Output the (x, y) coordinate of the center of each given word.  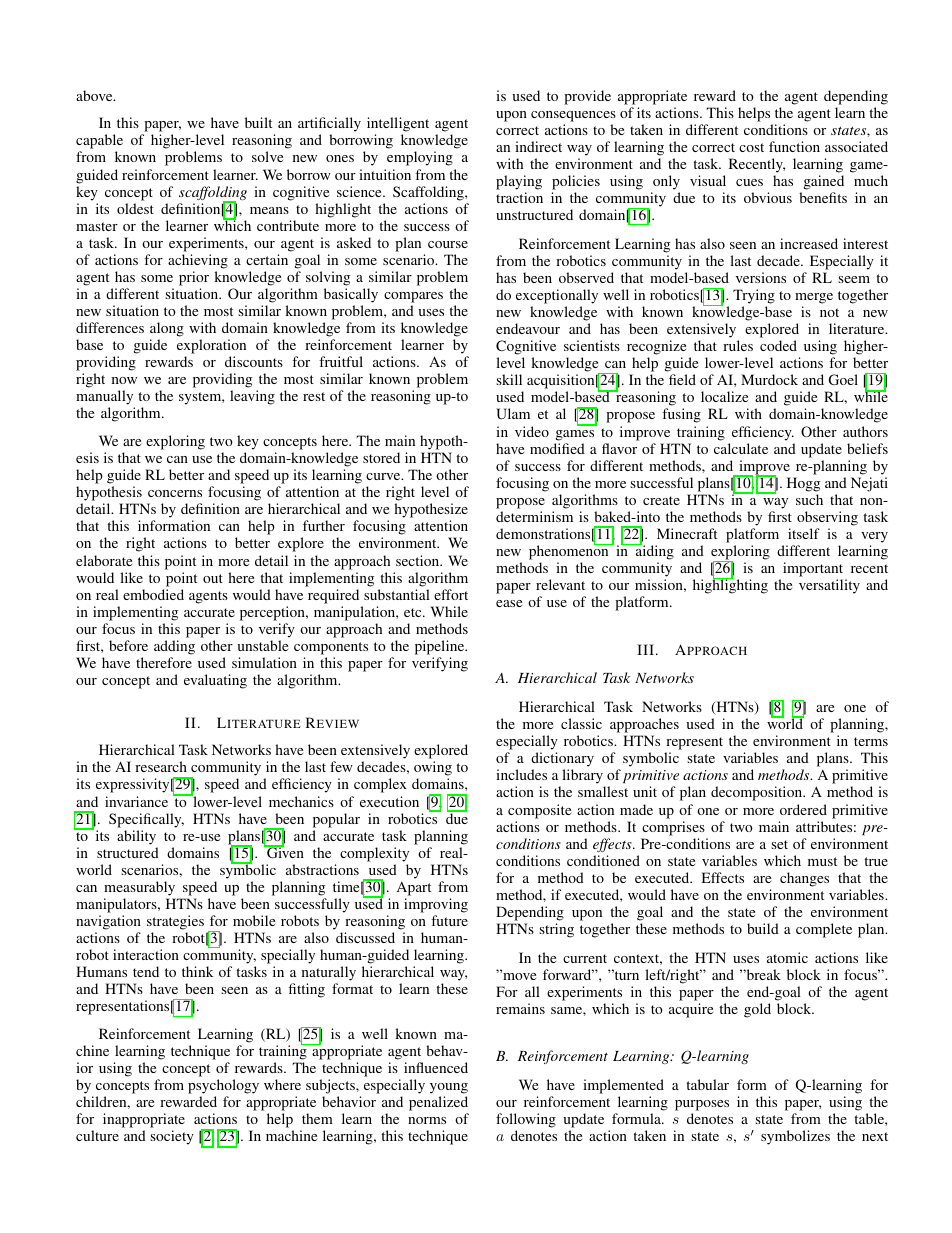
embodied (153, 594)
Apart (414, 888)
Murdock (769, 379)
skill (509, 379)
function (794, 146)
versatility (829, 586)
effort (451, 594)
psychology (223, 1088)
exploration (211, 346)
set (779, 844)
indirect (538, 146)
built (258, 122)
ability (136, 837)
